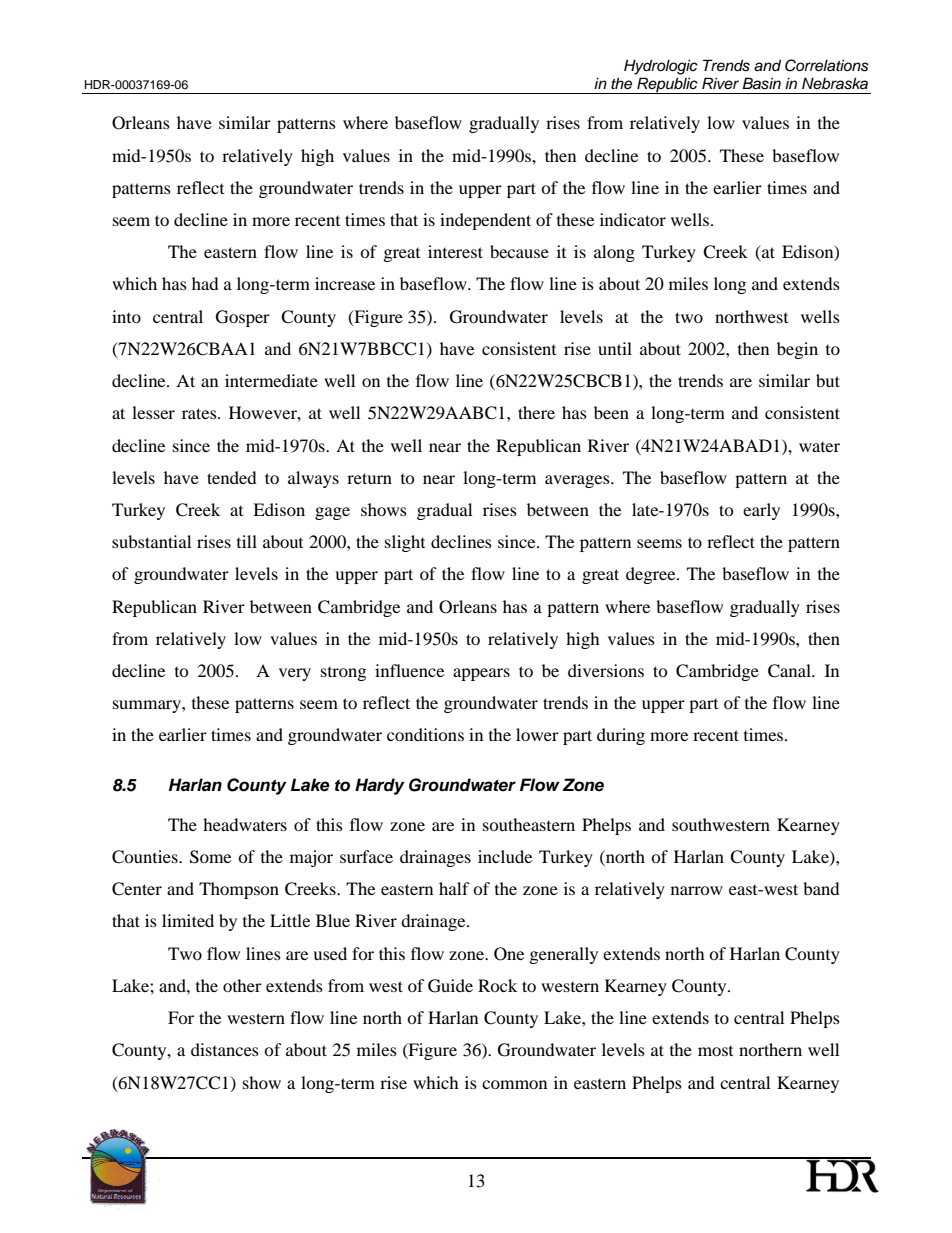  What do you see at coordinates (481, 674) in the screenshot?
I see `appears` at bounding box center [481, 674].
